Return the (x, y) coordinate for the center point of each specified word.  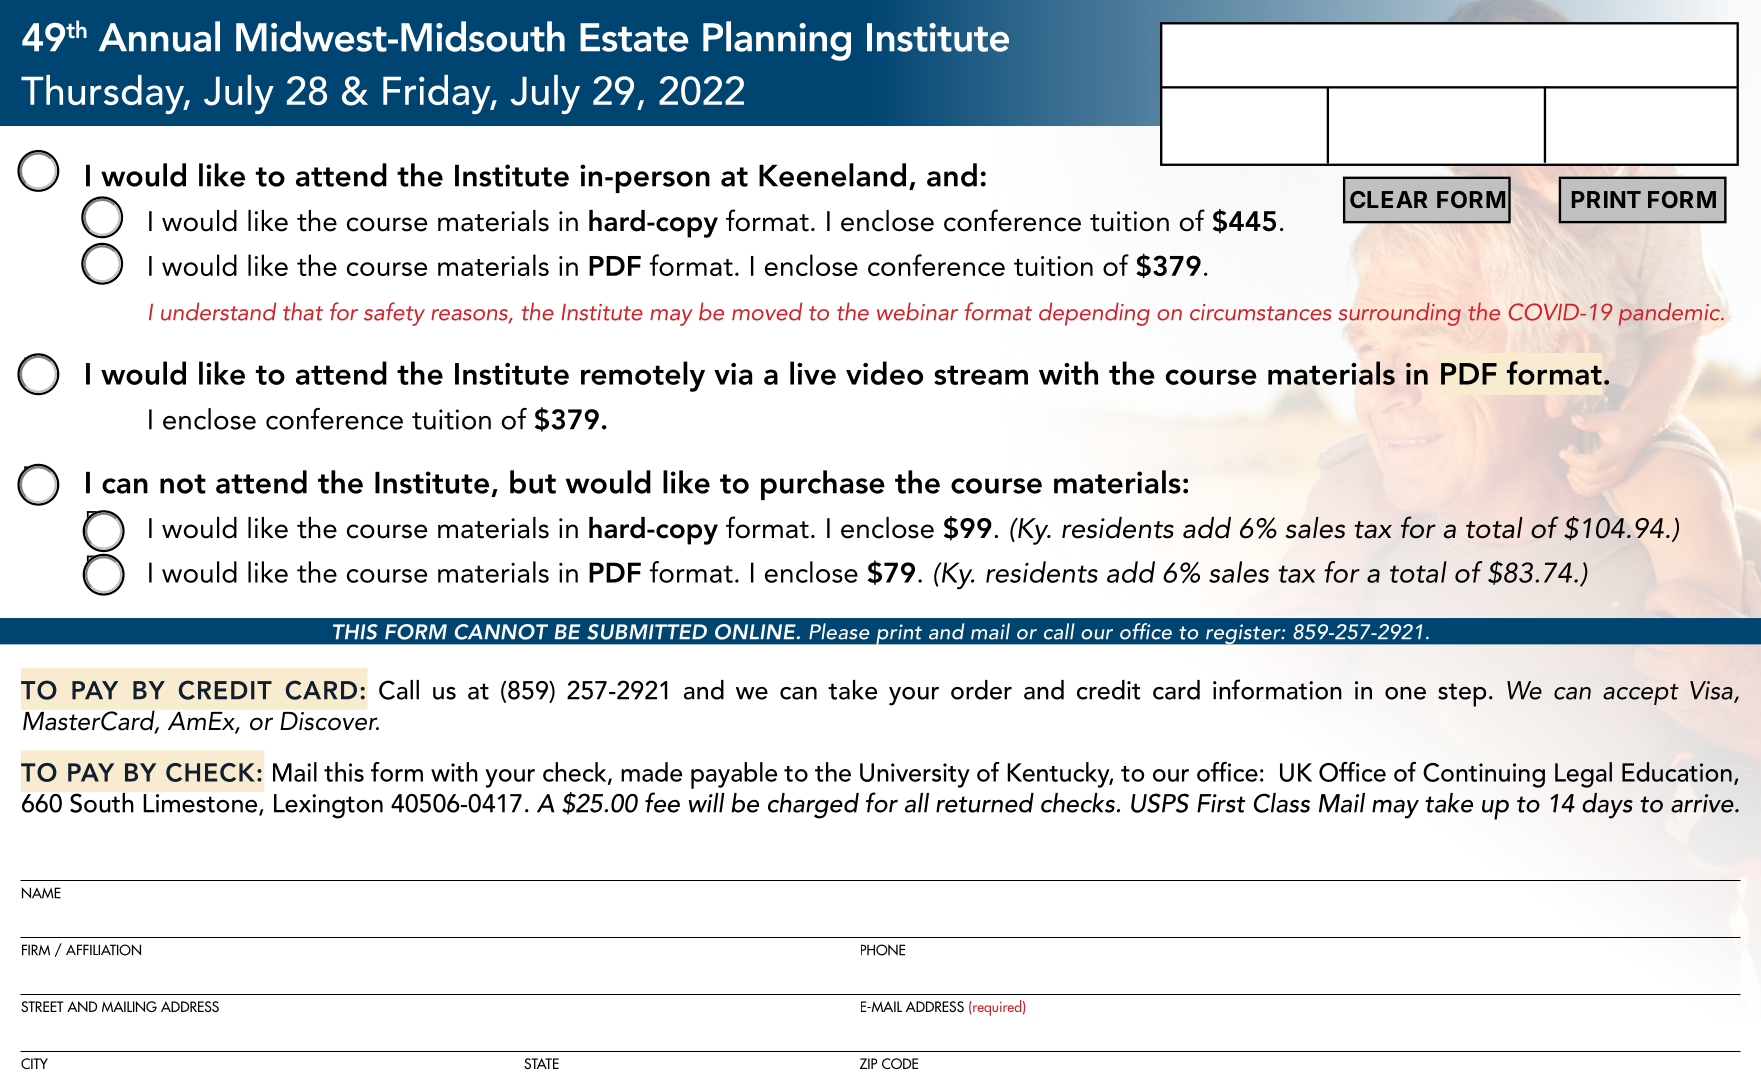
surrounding (1399, 314)
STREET (42, 1006)
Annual (159, 36)
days (1607, 806)
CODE (900, 1063)
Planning (777, 41)
